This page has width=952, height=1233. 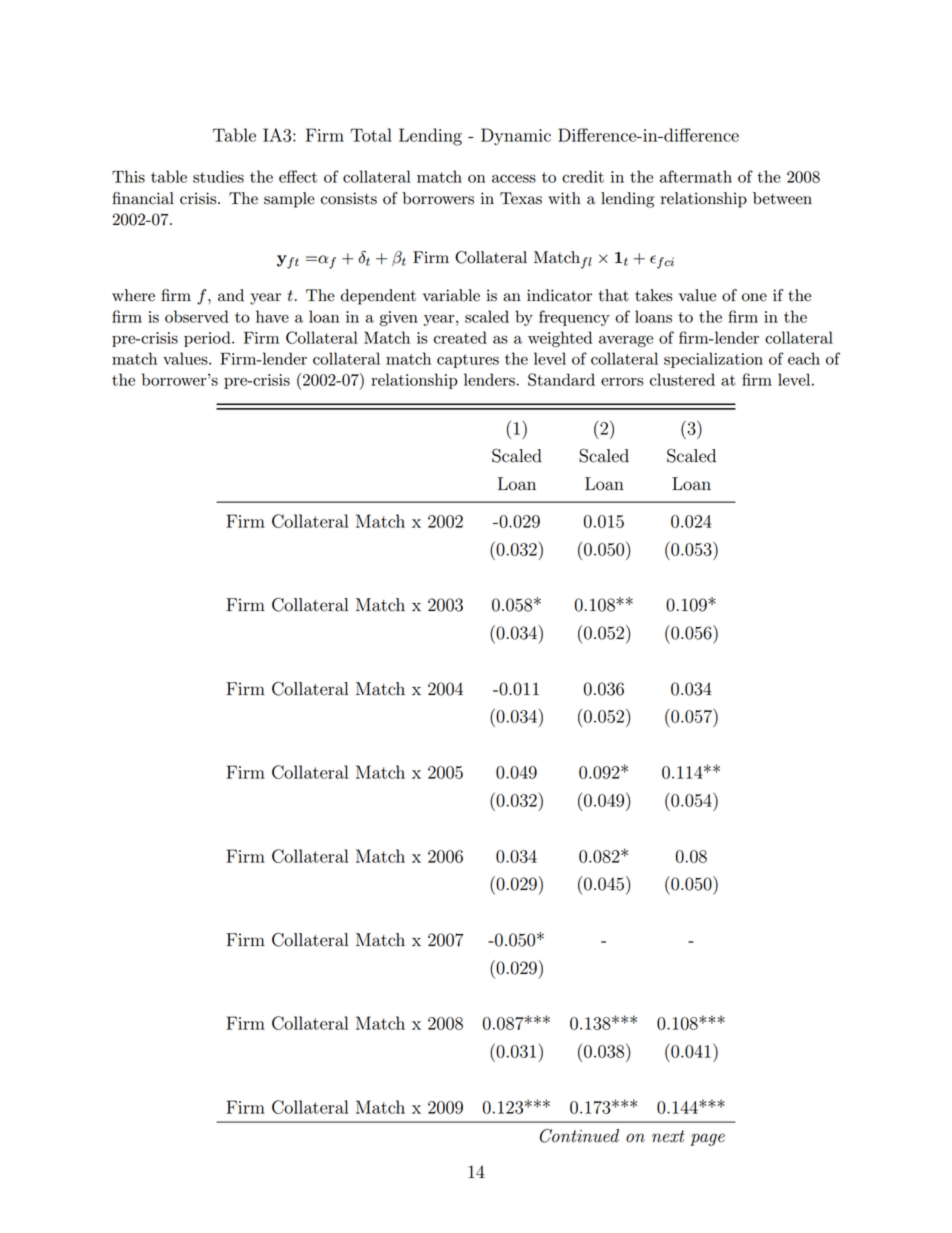 What do you see at coordinates (668, 1136) in the page?
I see `next` at bounding box center [668, 1136].
